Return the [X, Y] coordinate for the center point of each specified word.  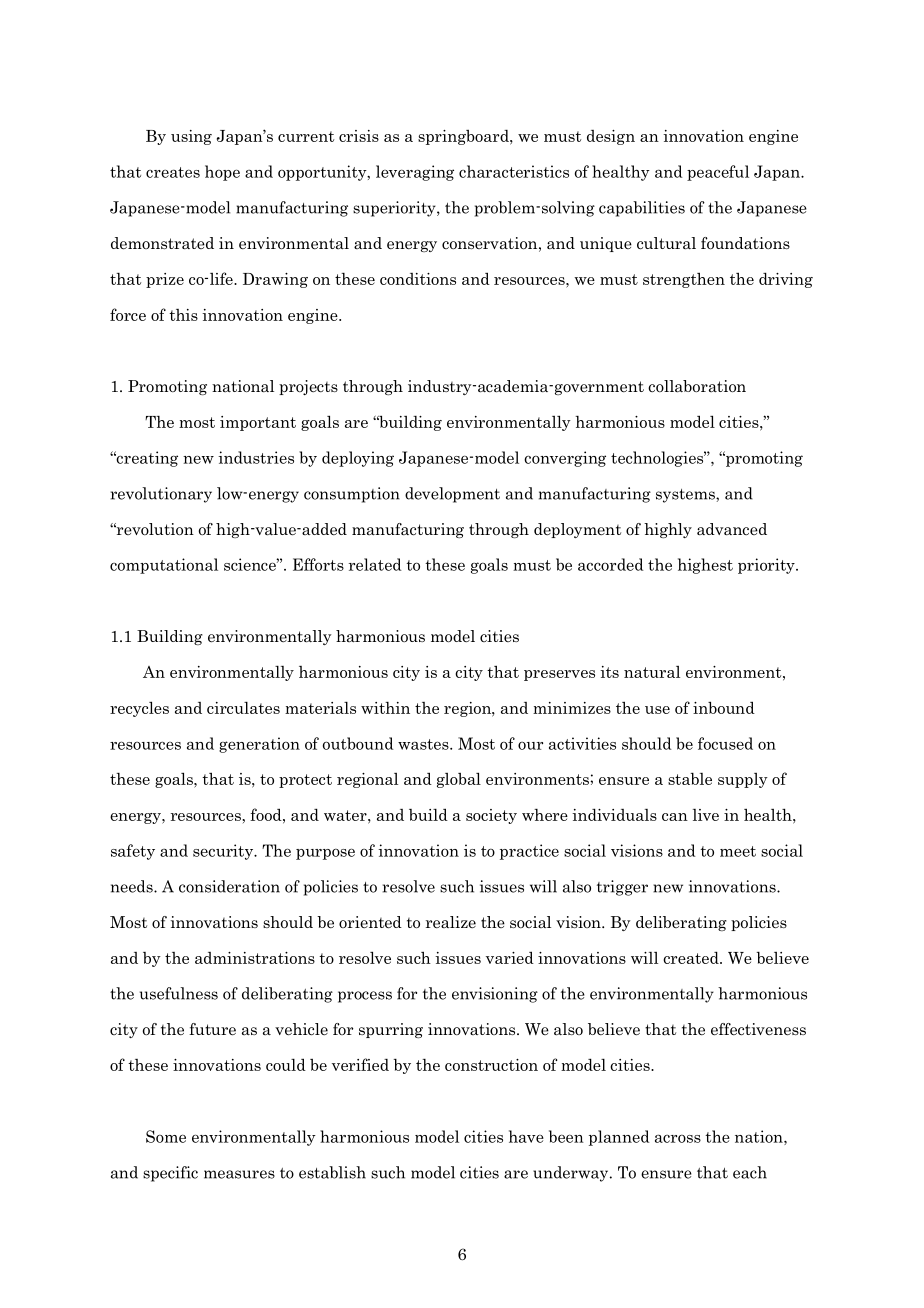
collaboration [697, 386]
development [452, 495]
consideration [229, 886]
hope [222, 173]
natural [652, 672]
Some [166, 1136]
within [385, 708]
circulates [243, 707]
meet [738, 851]
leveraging [415, 173]
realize [451, 922]
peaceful [718, 173]
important [258, 423]
